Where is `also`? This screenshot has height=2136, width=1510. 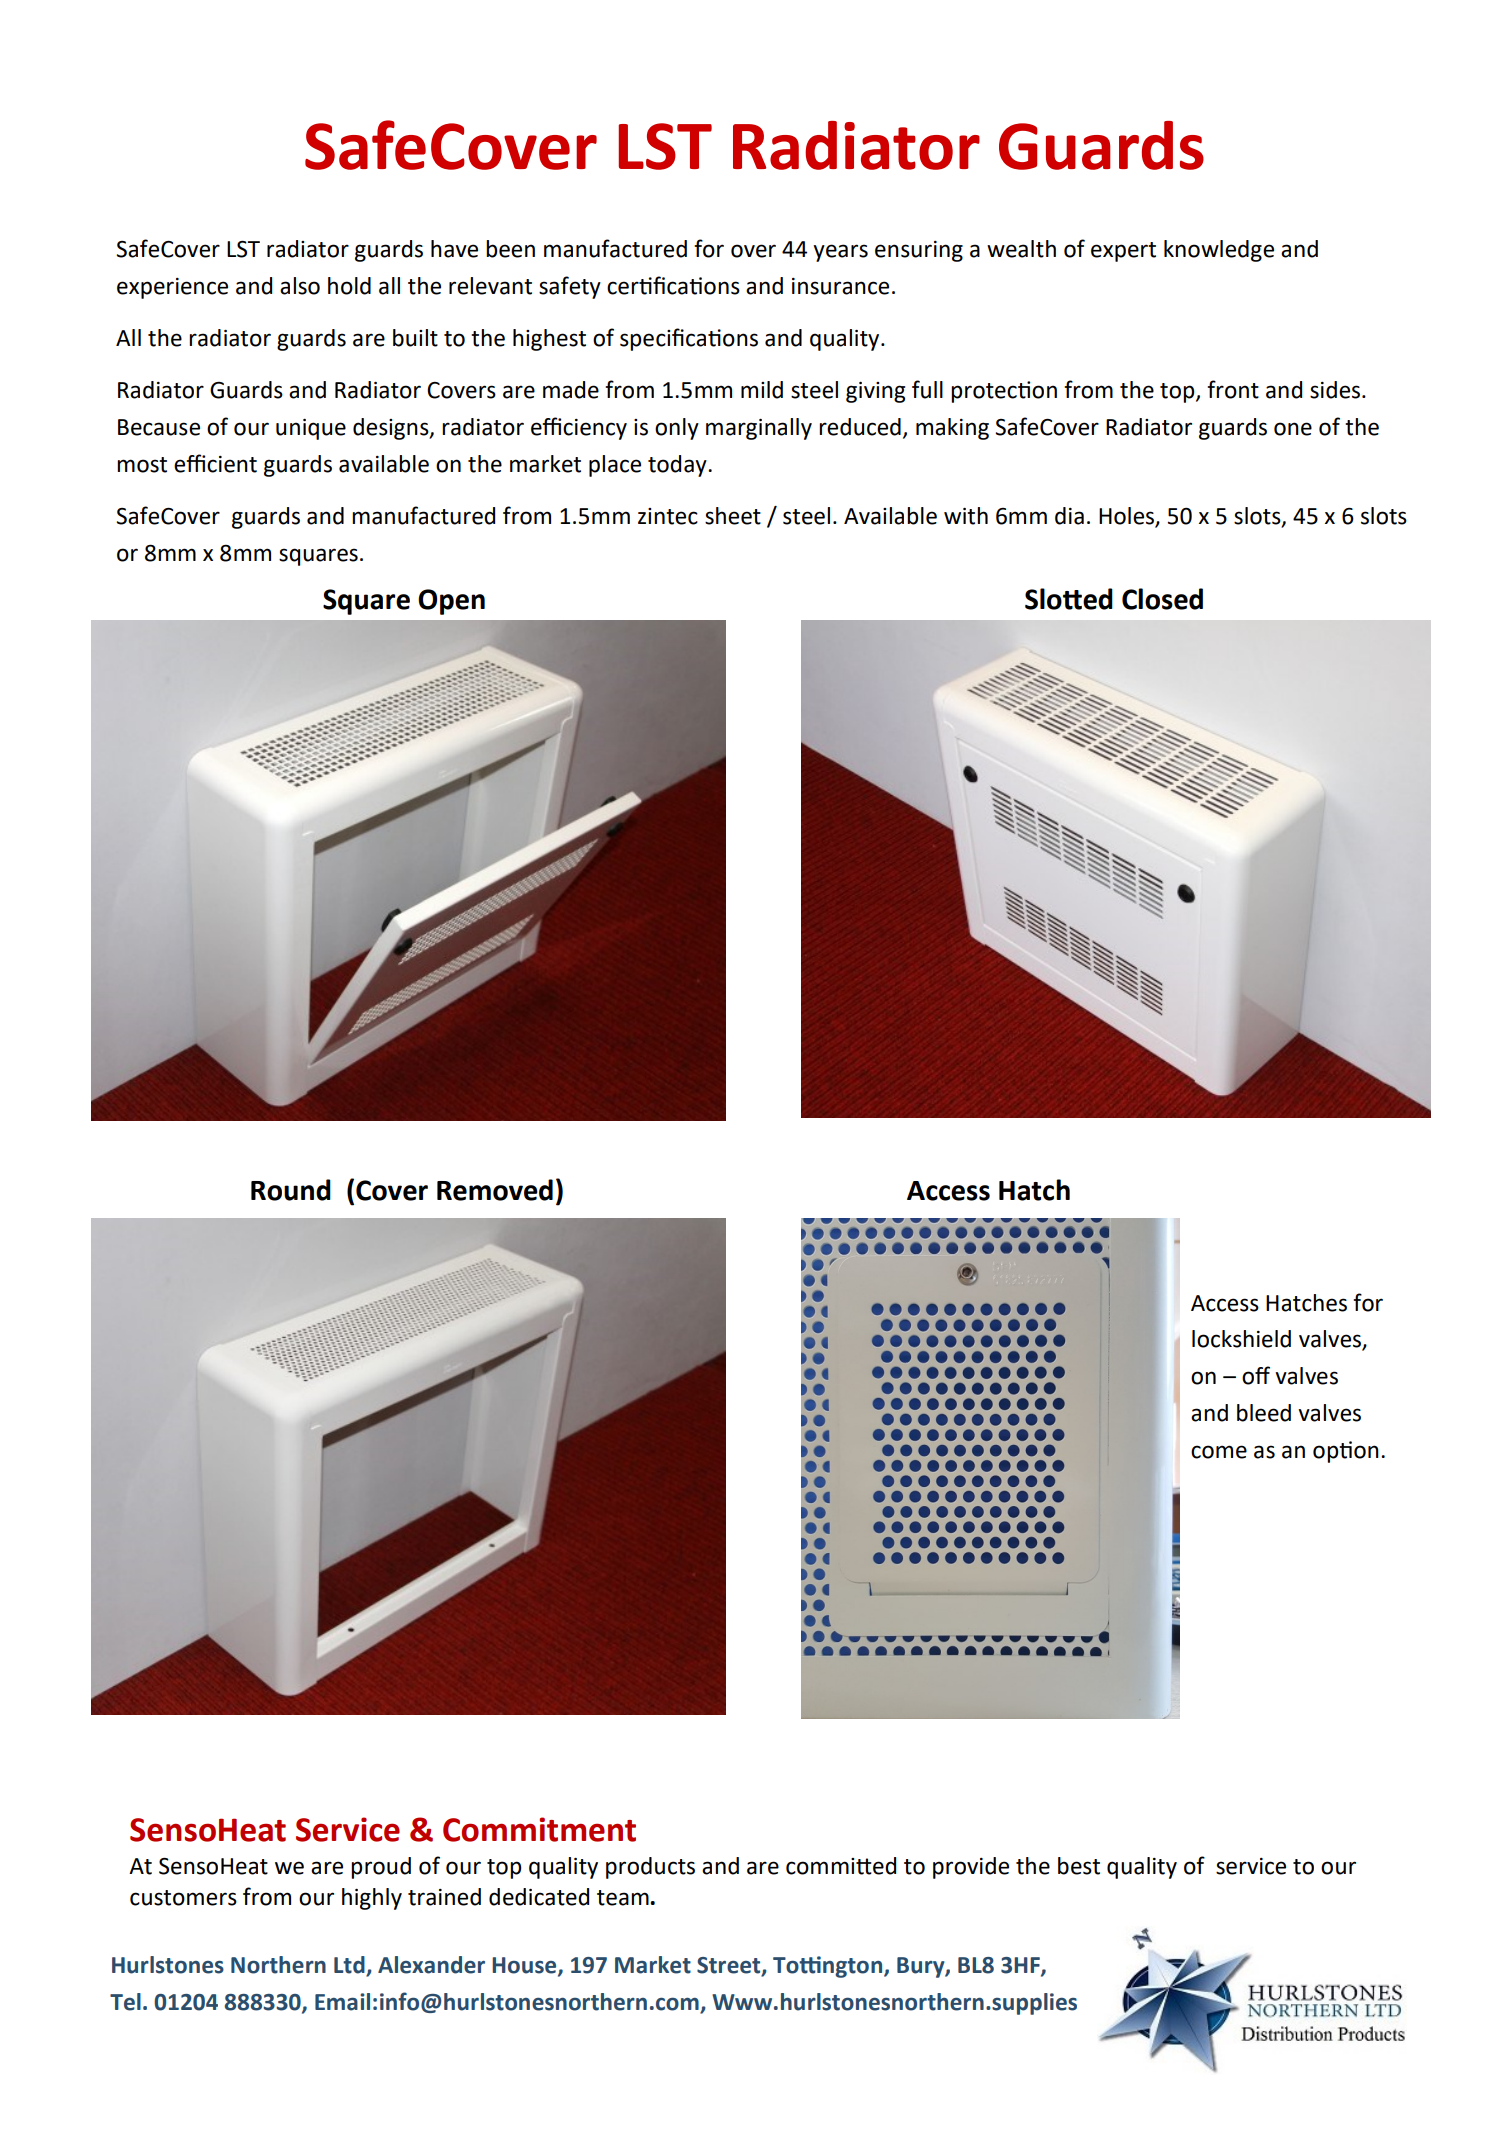
also is located at coordinates (300, 286).
